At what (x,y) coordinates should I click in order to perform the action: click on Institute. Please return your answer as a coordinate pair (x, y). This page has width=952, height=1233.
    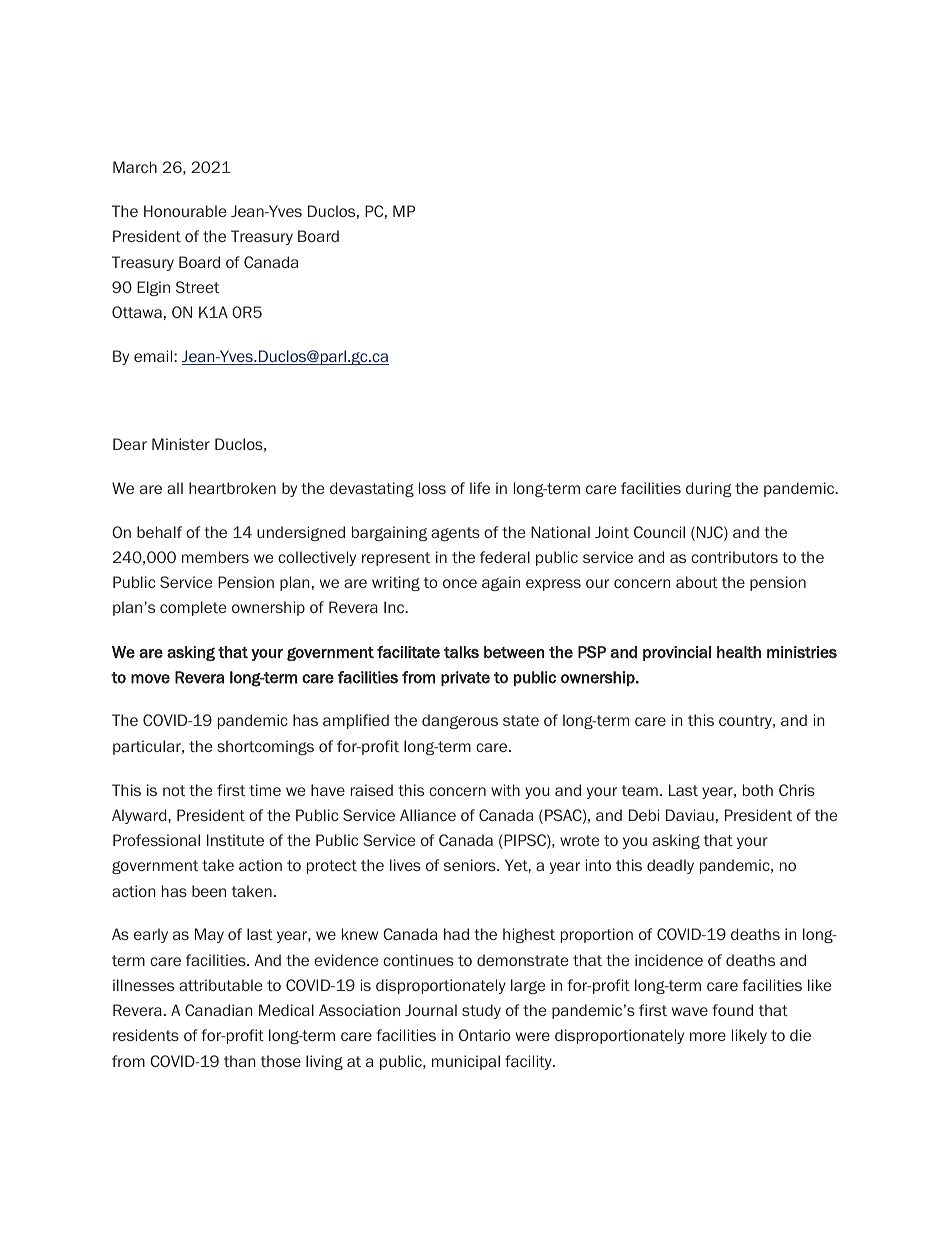
    Looking at the image, I should click on (235, 840).
